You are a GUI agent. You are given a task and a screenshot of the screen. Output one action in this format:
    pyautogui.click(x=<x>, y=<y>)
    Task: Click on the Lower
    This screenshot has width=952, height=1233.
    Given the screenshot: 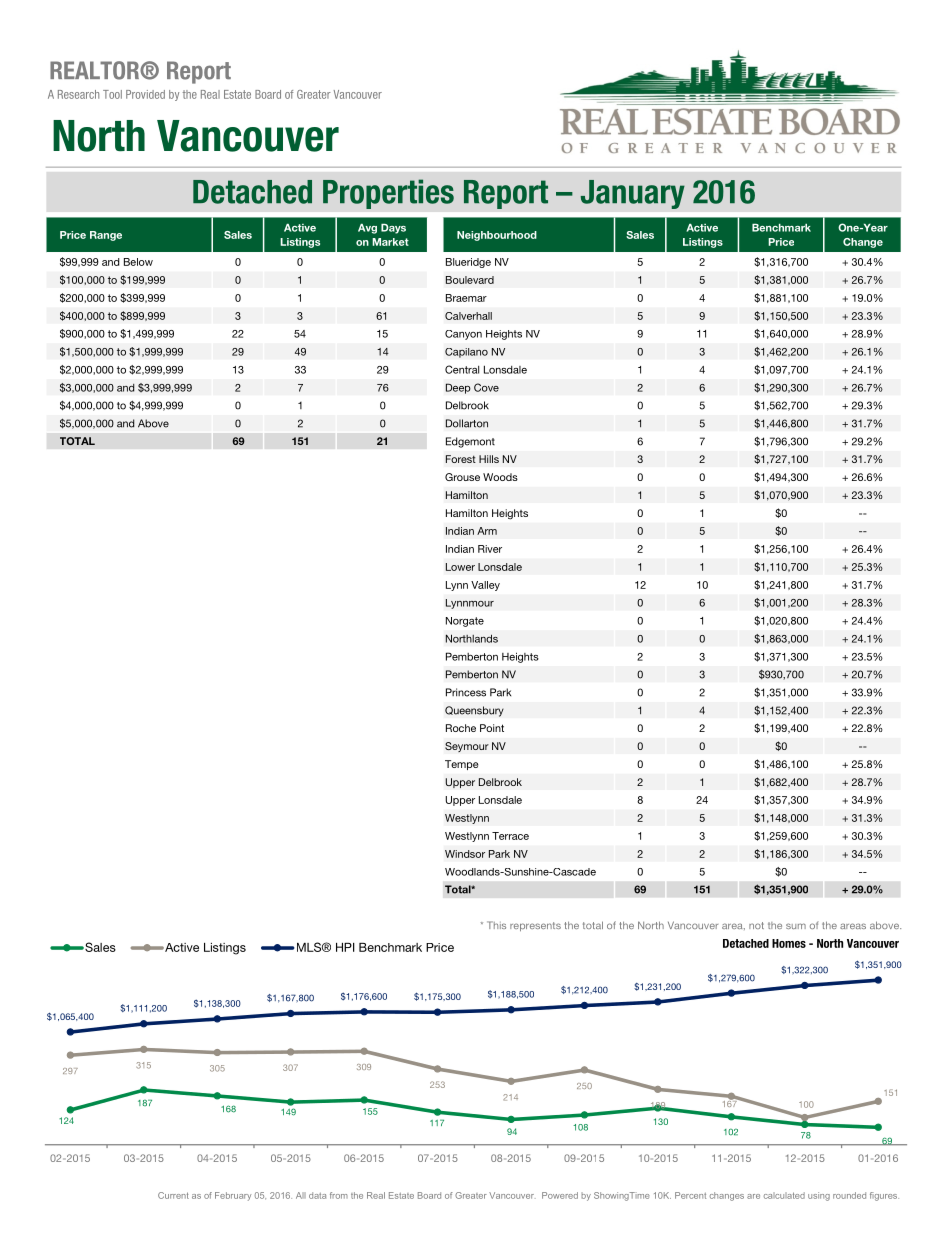 What is the action you would take?
    pyautogui.click(x=460, y=567)
